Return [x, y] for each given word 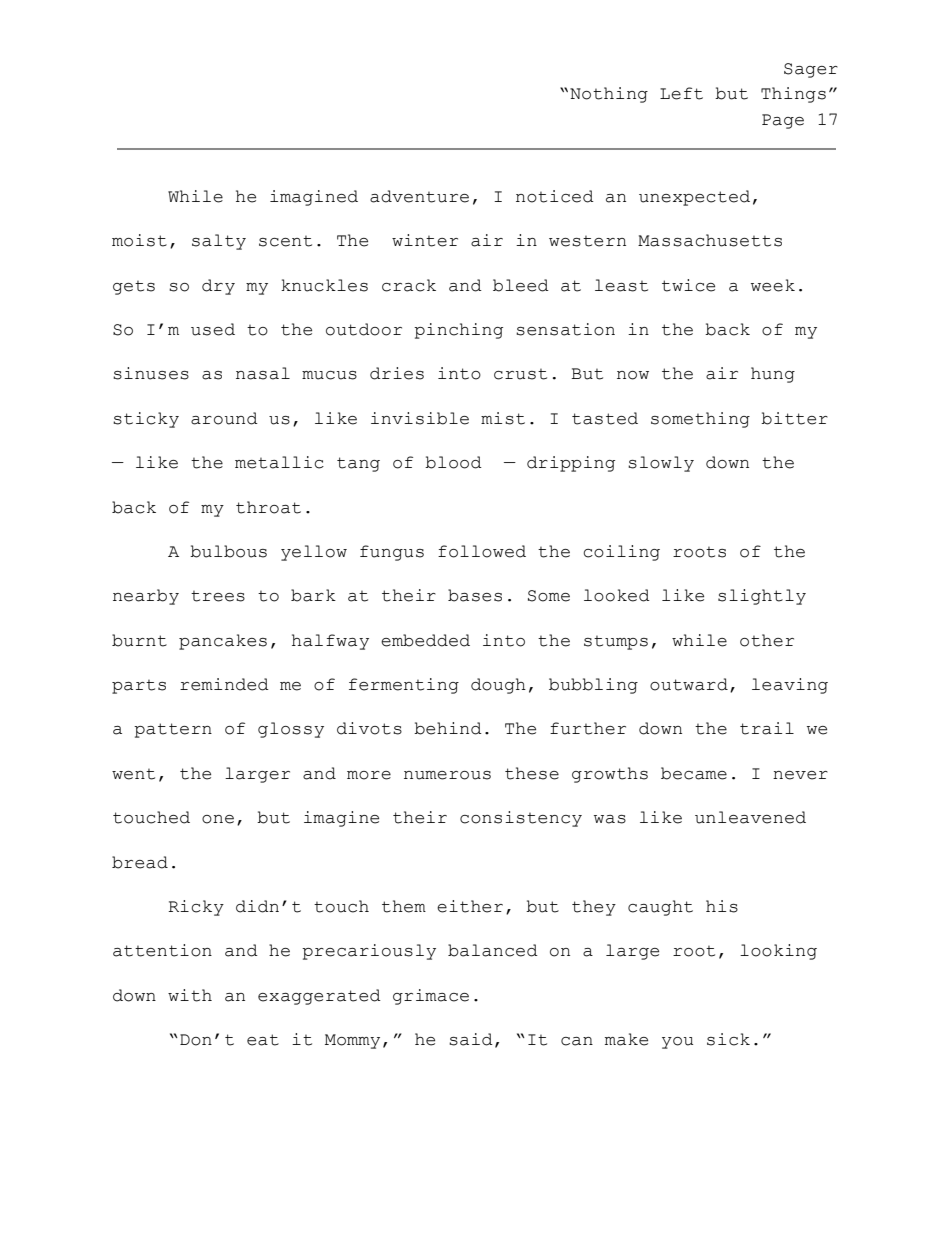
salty [219, 242]
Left [681, 93]
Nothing [609, 95]
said [471, 1039]
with [190, 995]
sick [728, 1039]
